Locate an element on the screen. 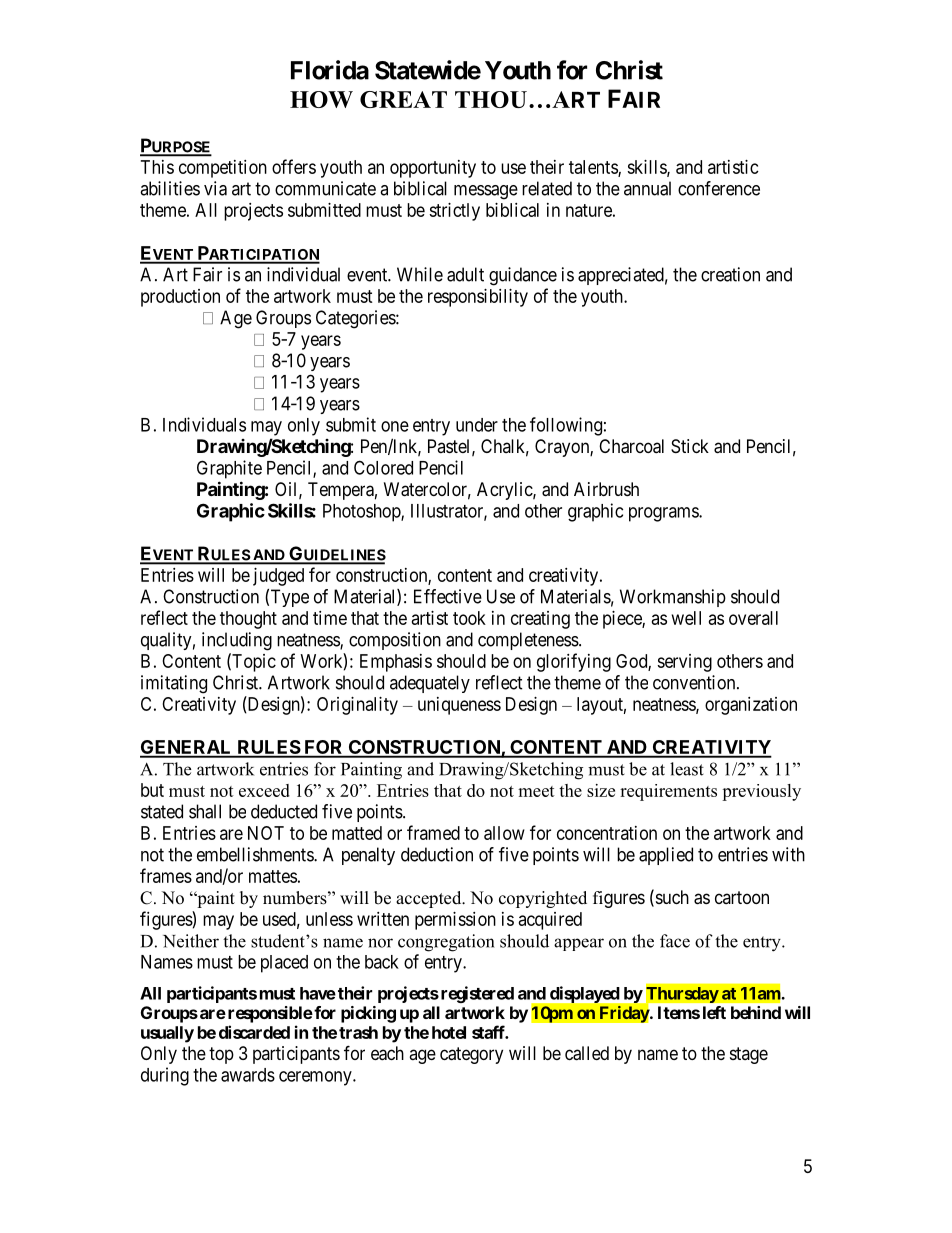 The height and width of the screenshot is (1233, 952). conference is located at coordinates (719, 188).
